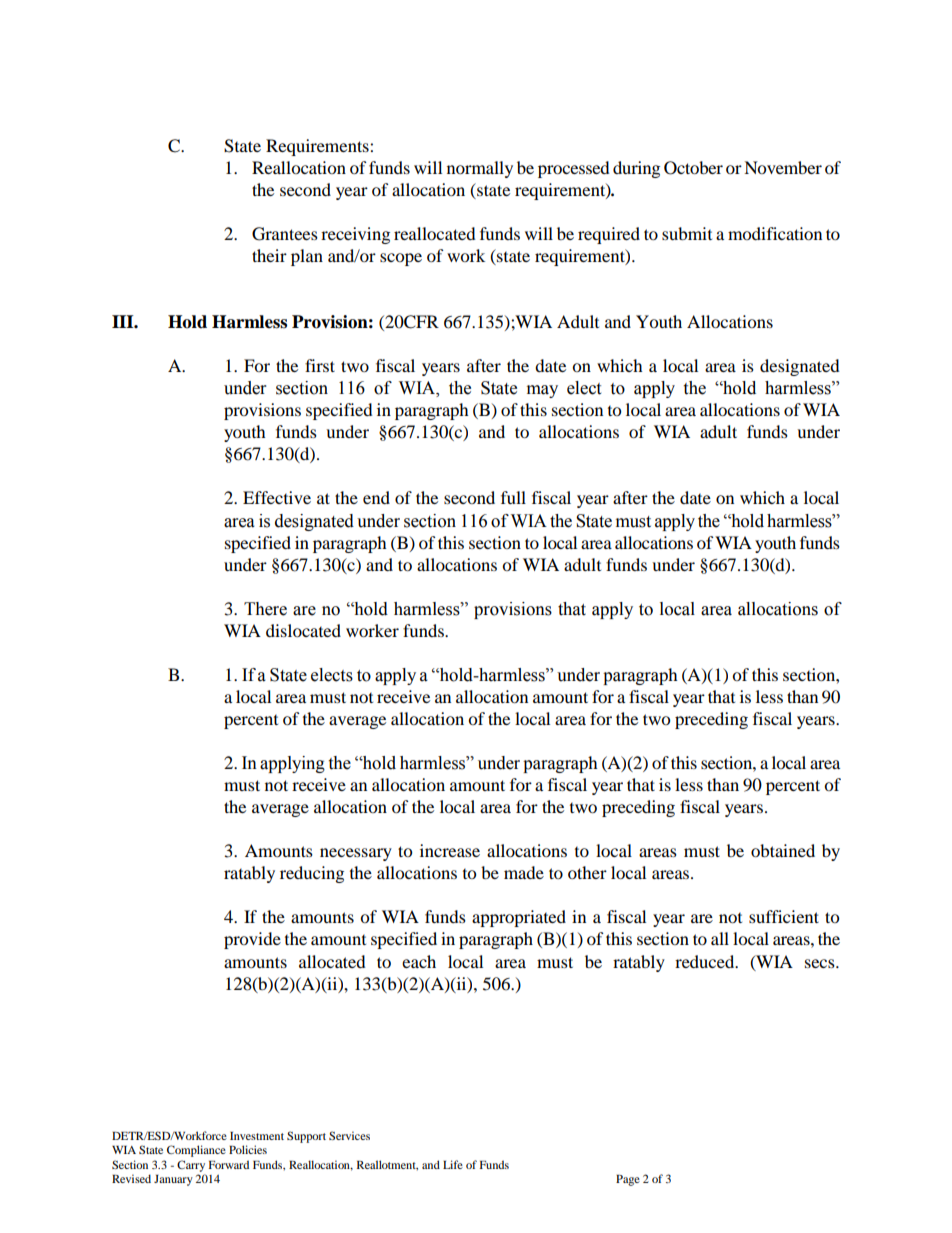  What do you see at coordinates (480, 169) in the screenshot?
I see `normally` at bounding box center [480, 169].
